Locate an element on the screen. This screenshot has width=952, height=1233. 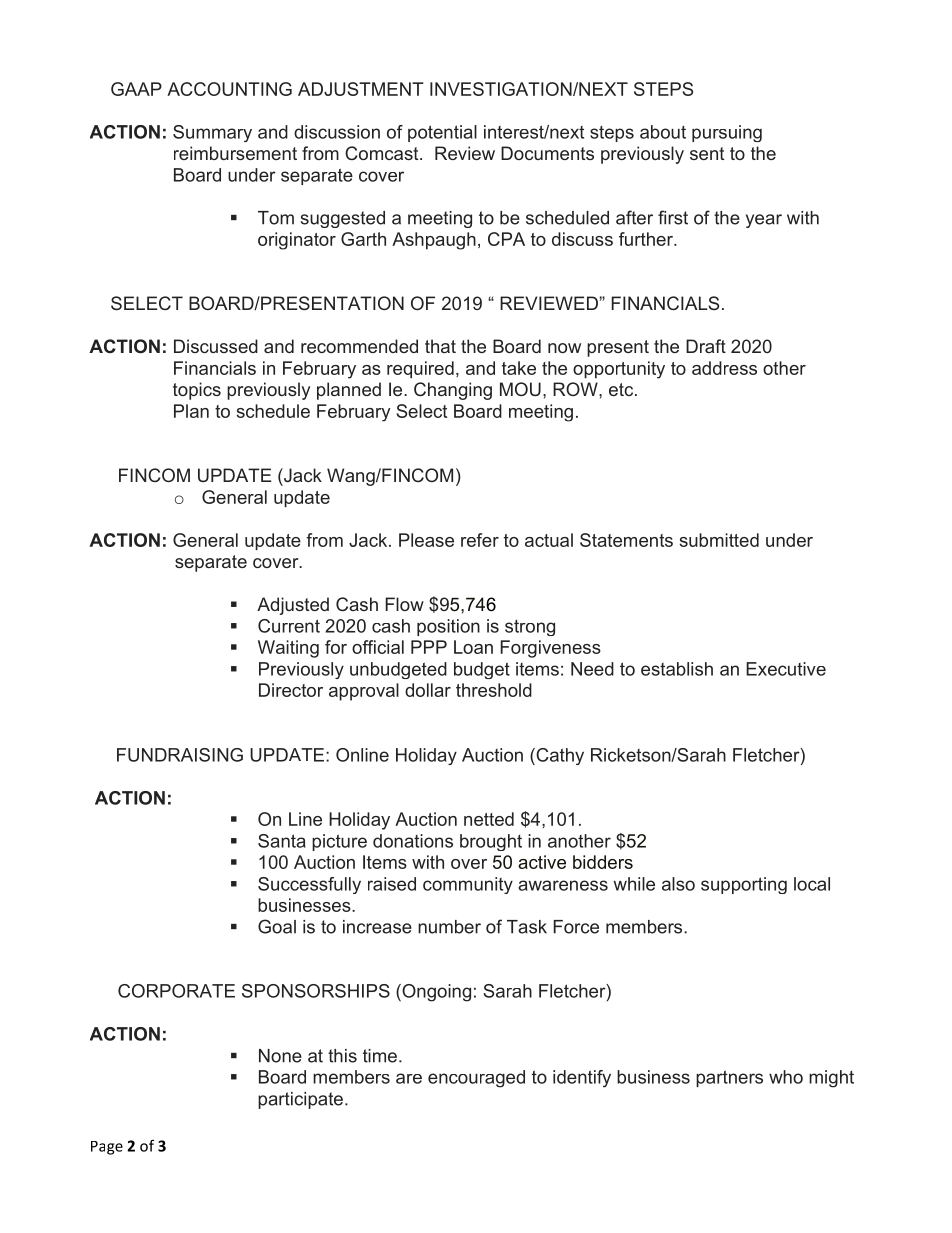
Page is located at coordinates (107, 1148).
